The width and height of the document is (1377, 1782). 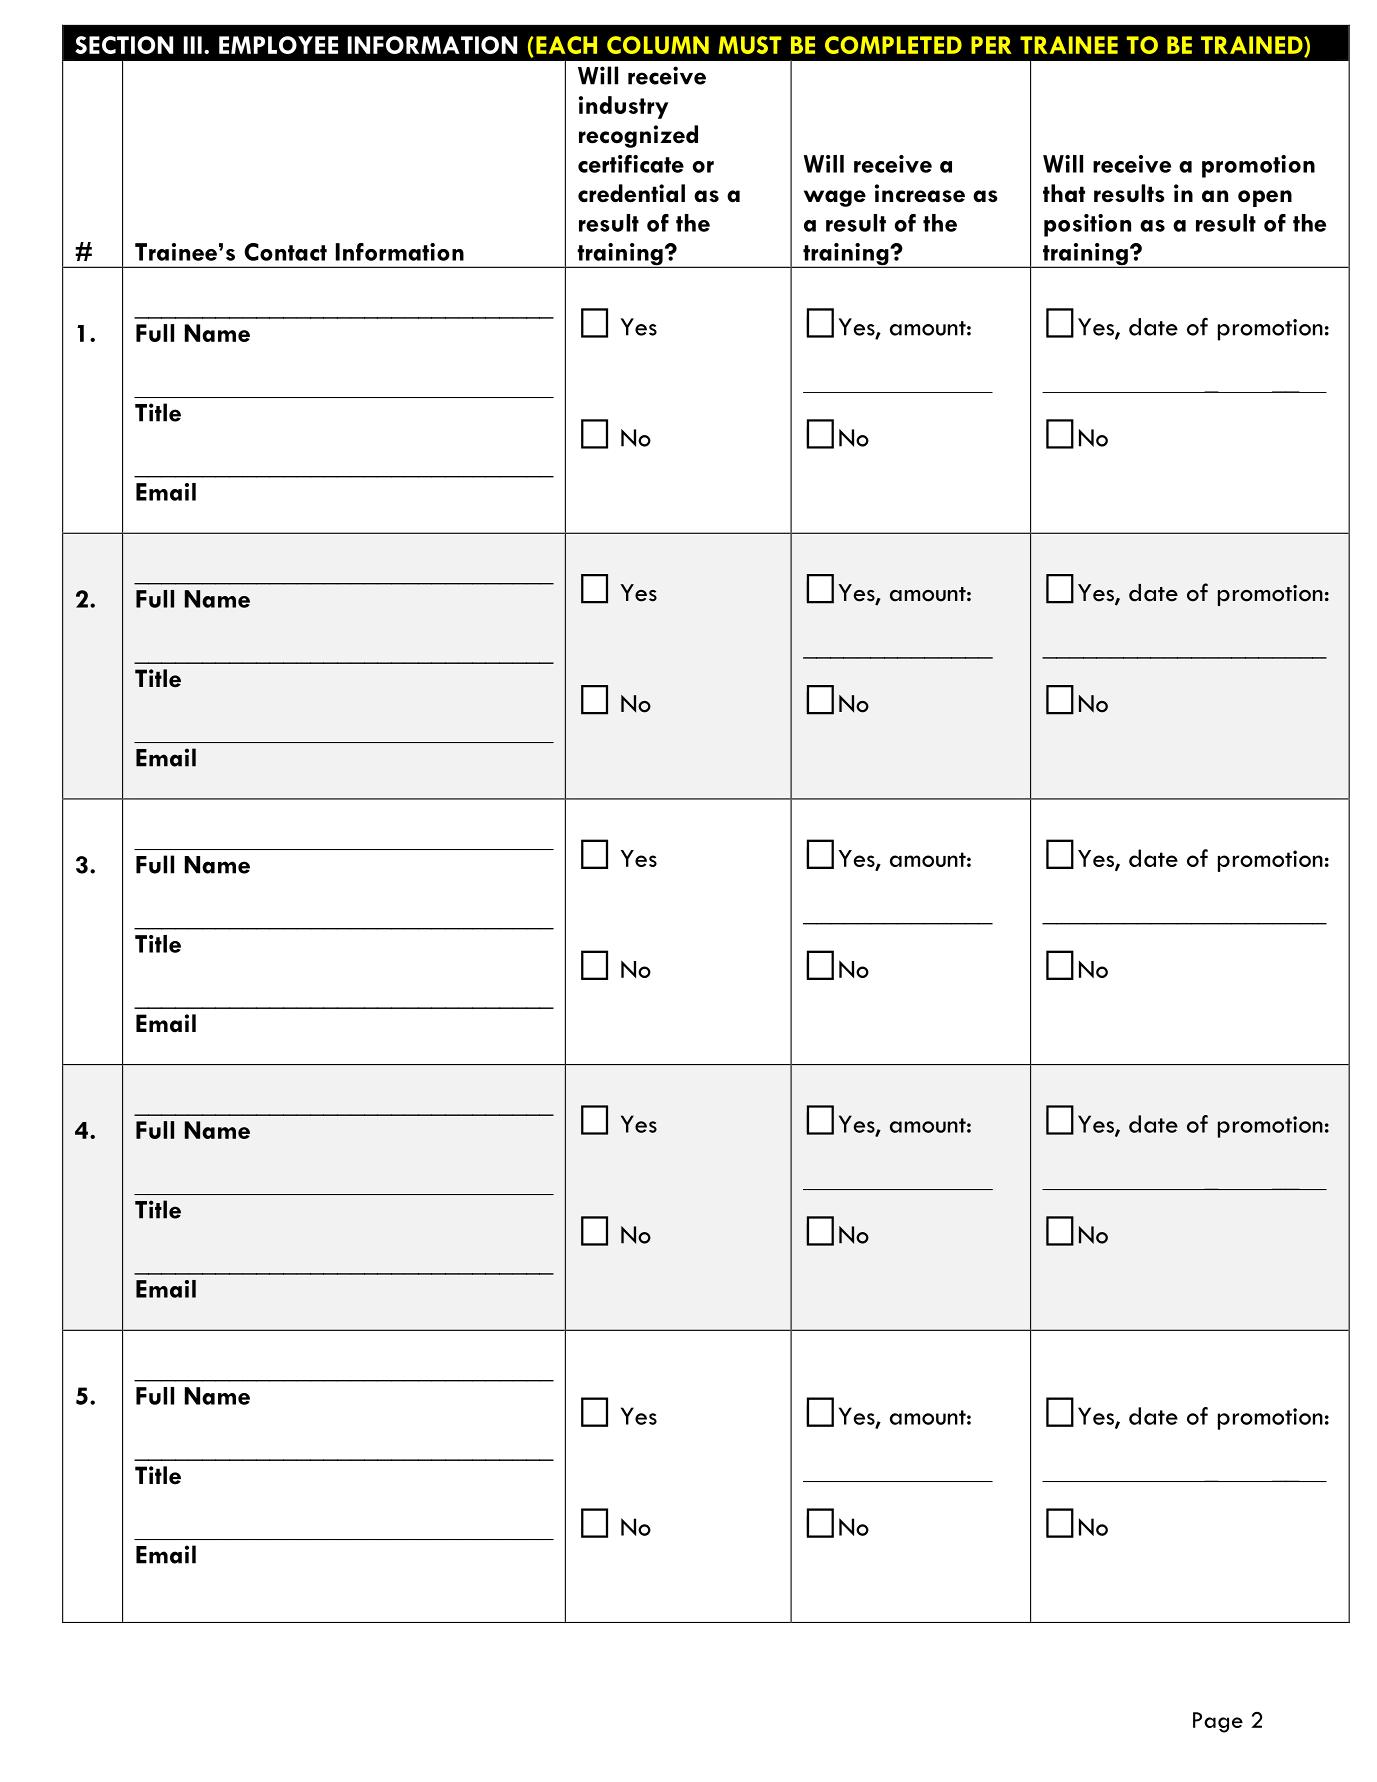 What do you see at coordinates (638, 136) in the document?
I see `recognized` at bounding box center [638, 136].
